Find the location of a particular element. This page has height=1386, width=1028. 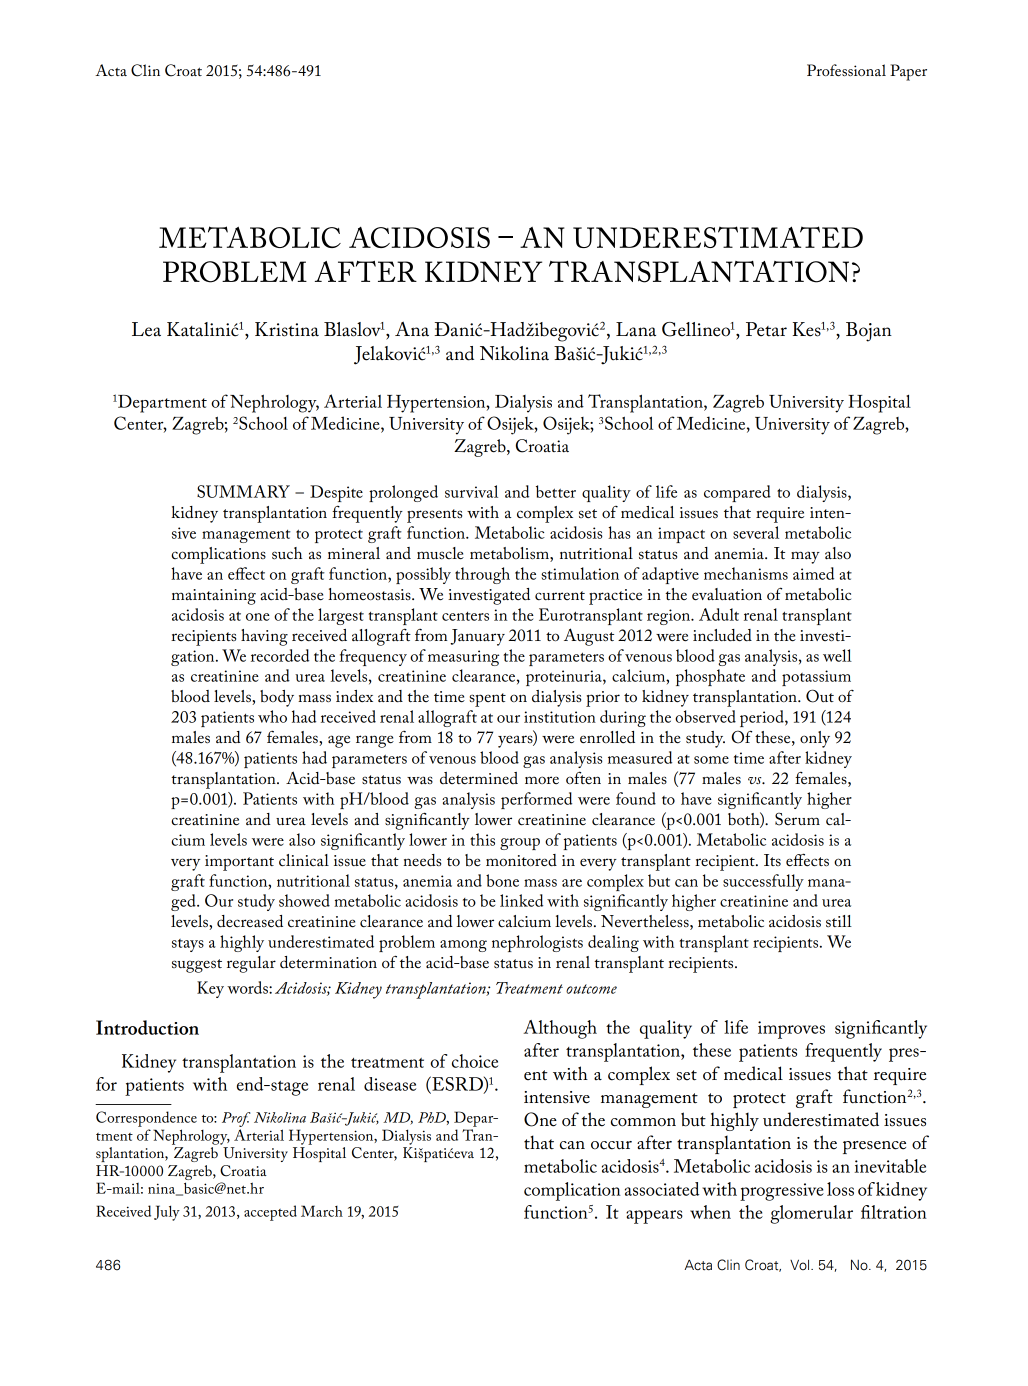

Kristina is located at coordinates (287, 329).
